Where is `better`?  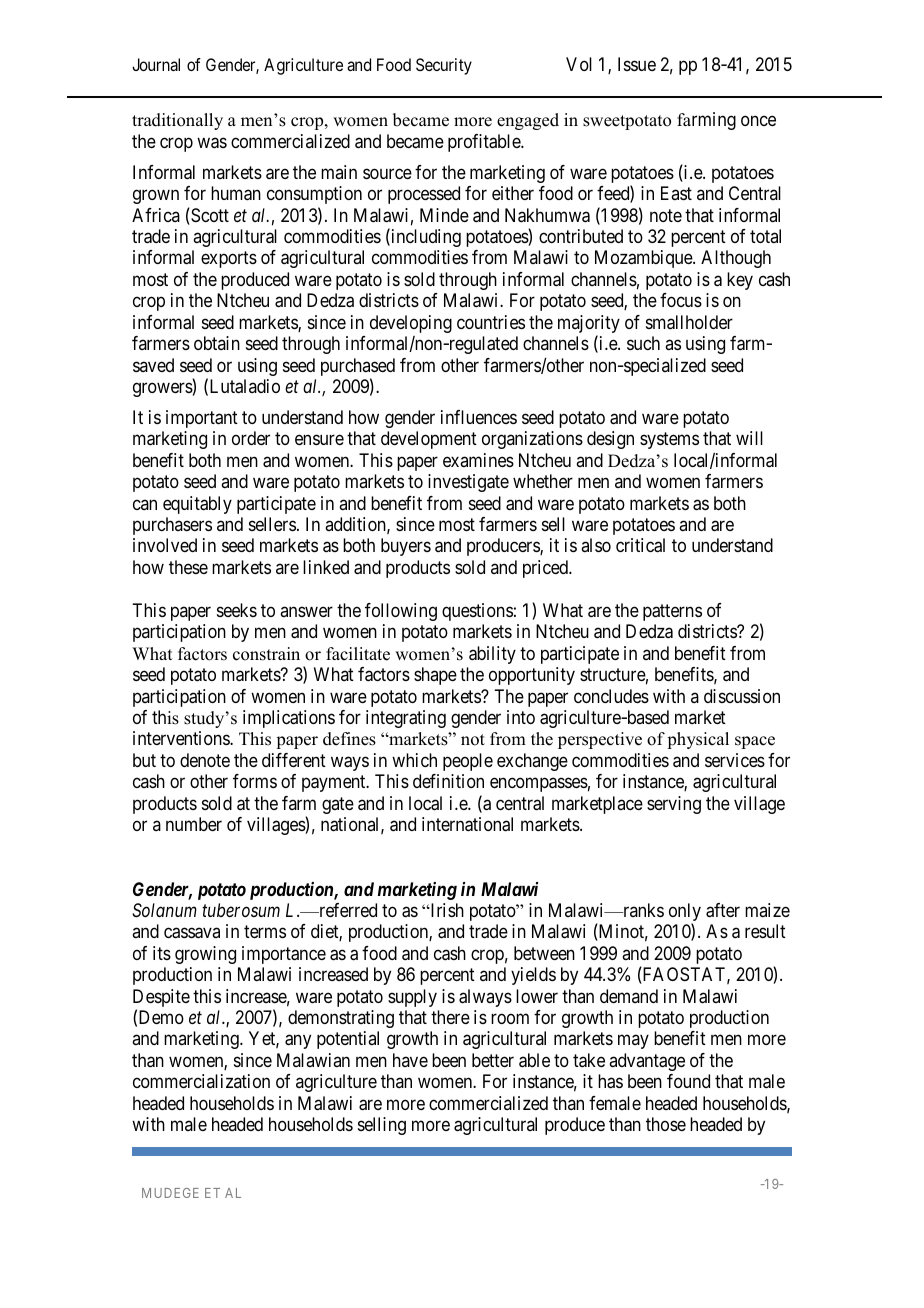
better is located at coordinates (493, 1060).
